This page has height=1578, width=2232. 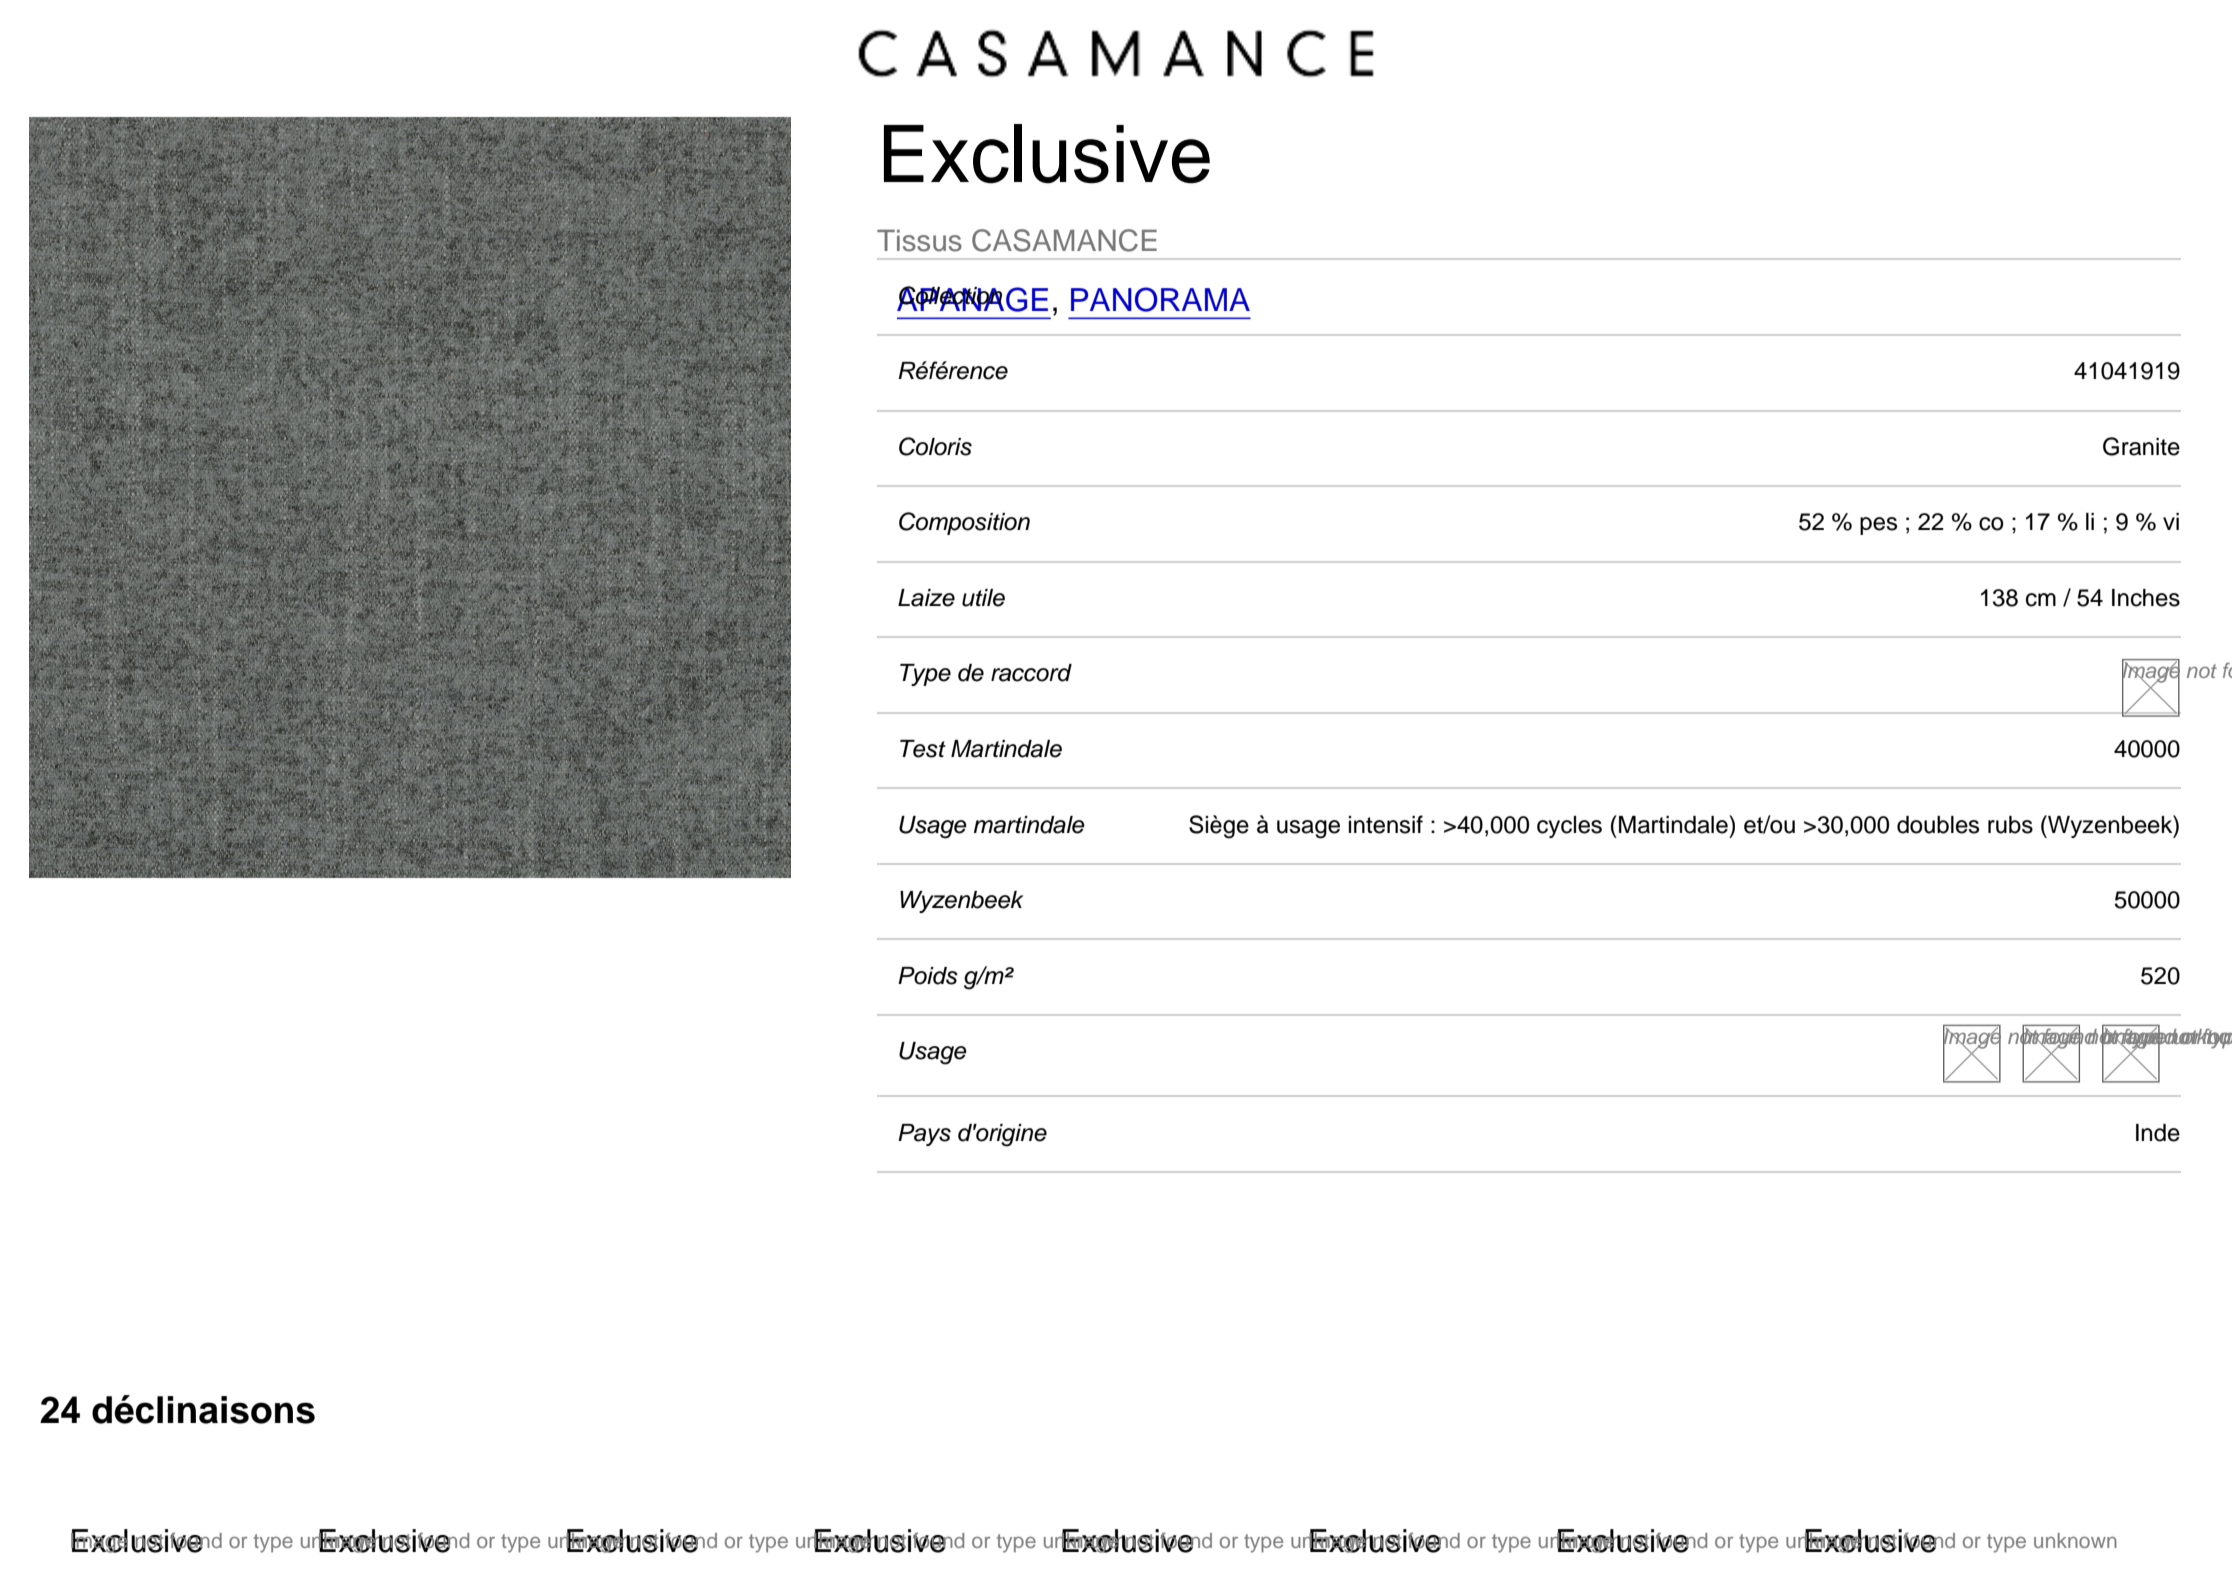 What do you see at coordinates (1160, 299) in the page?
I see `PANORAMA` at bounding box center [1160, 299].
